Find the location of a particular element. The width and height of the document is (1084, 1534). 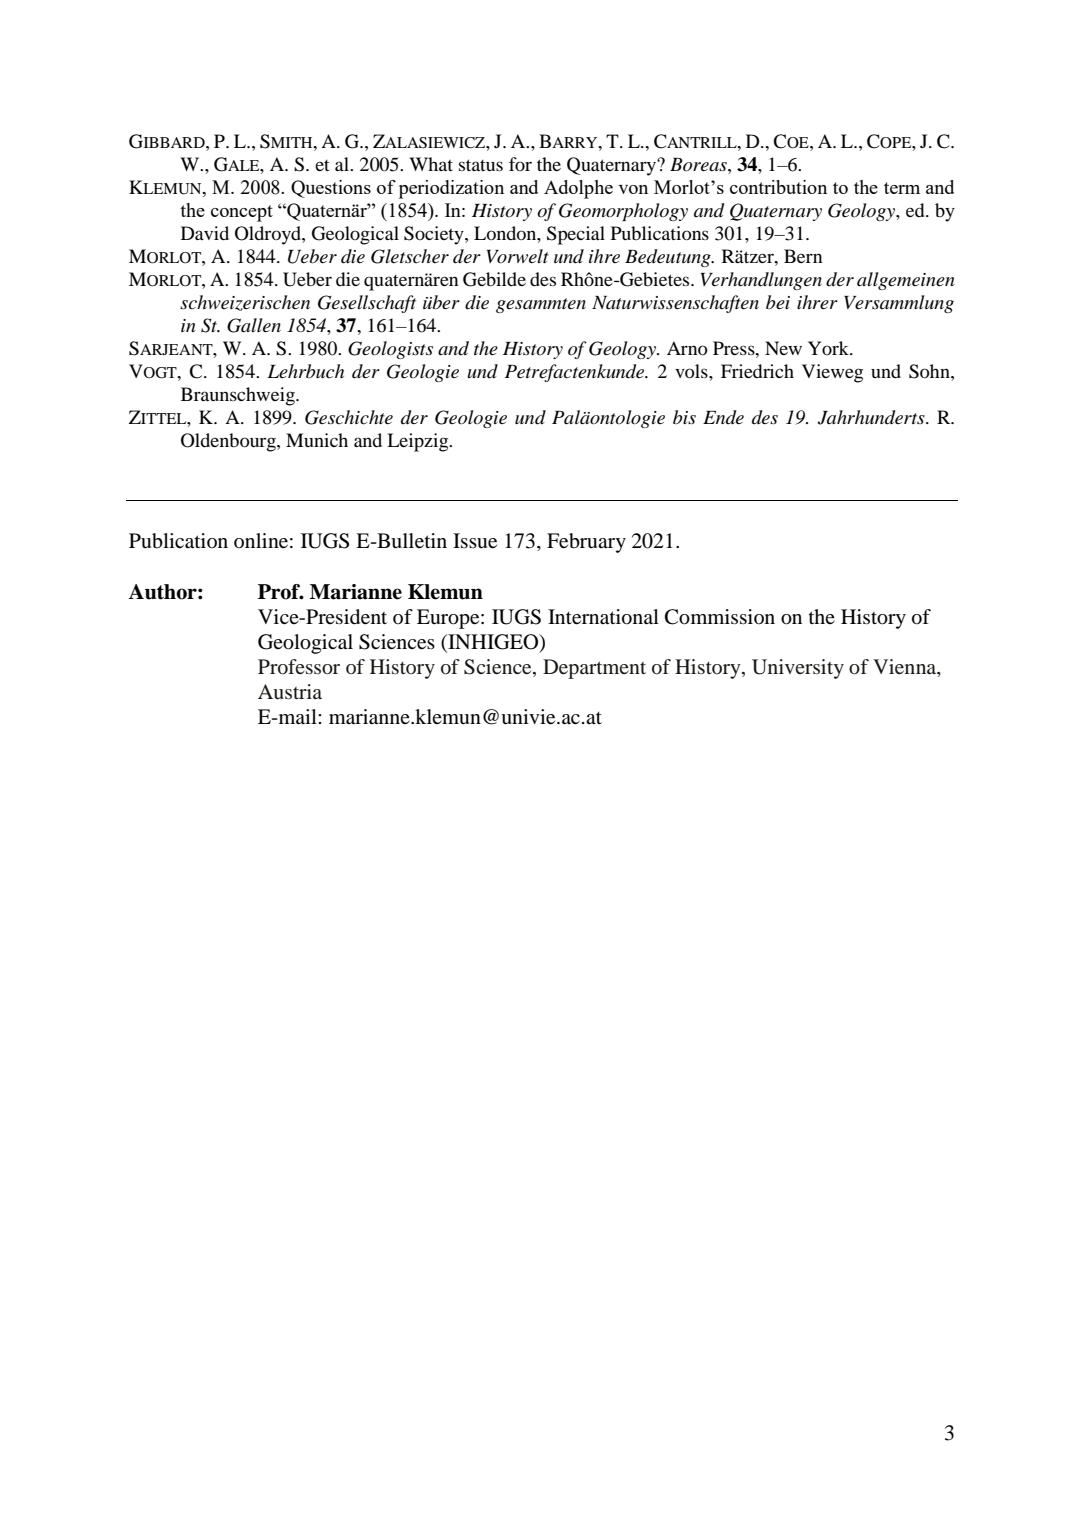

Munich is located at coordinates (317, 440).
